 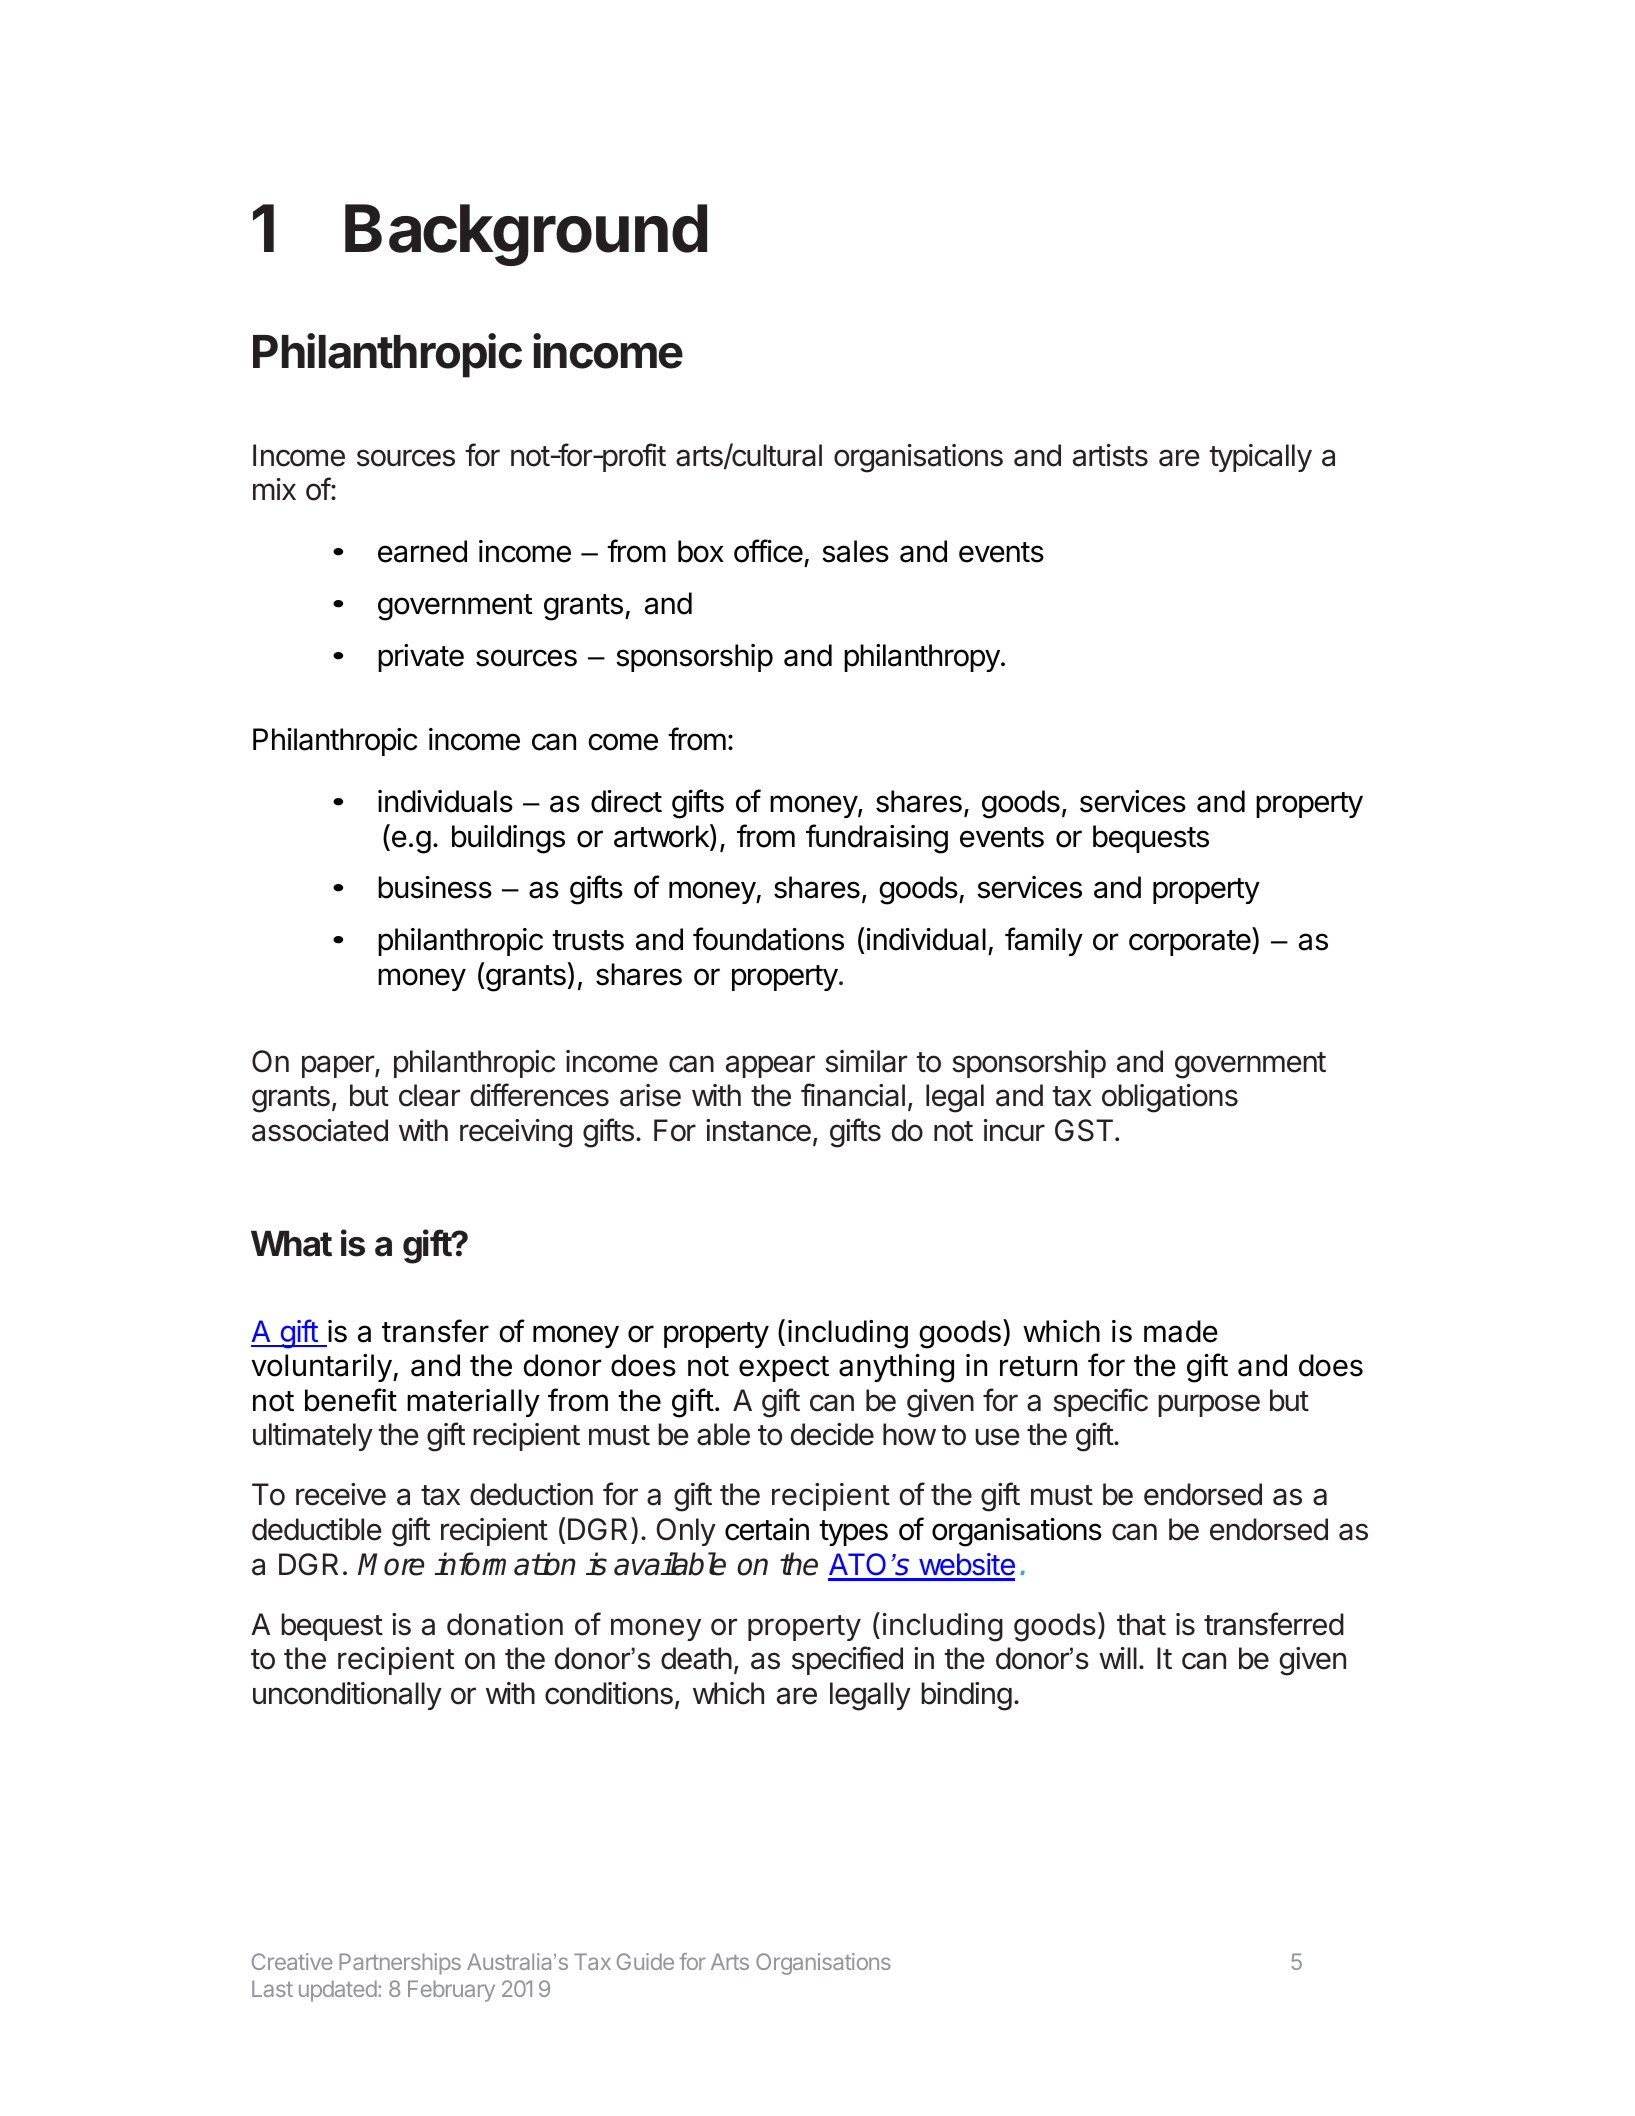 What do you see at coordinates (1170, 1098) in the screenshot?
I see `obligations` at bounding box center [1170, 1098].
